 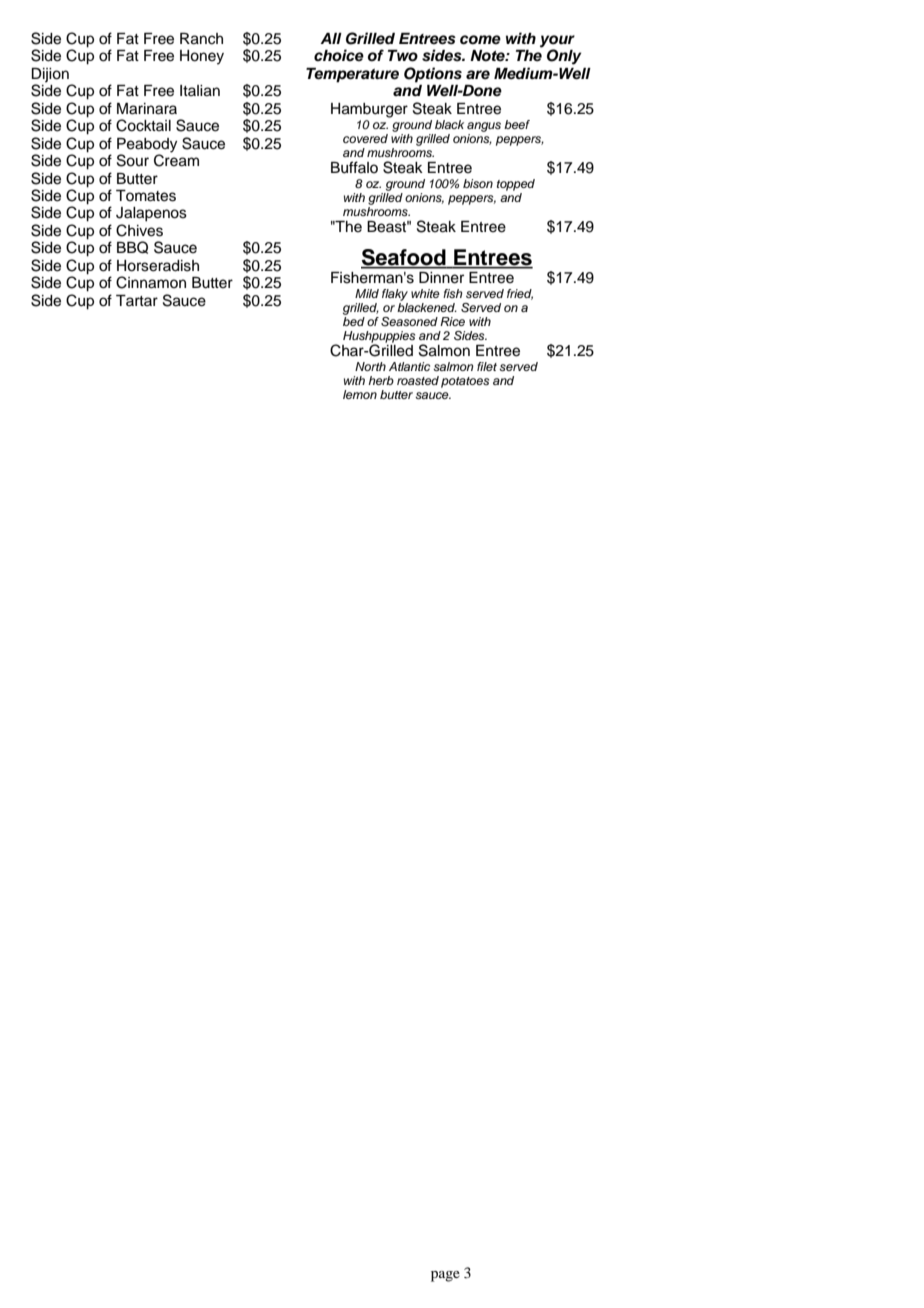 I want to click on herb, so click(x=381, y=380).
